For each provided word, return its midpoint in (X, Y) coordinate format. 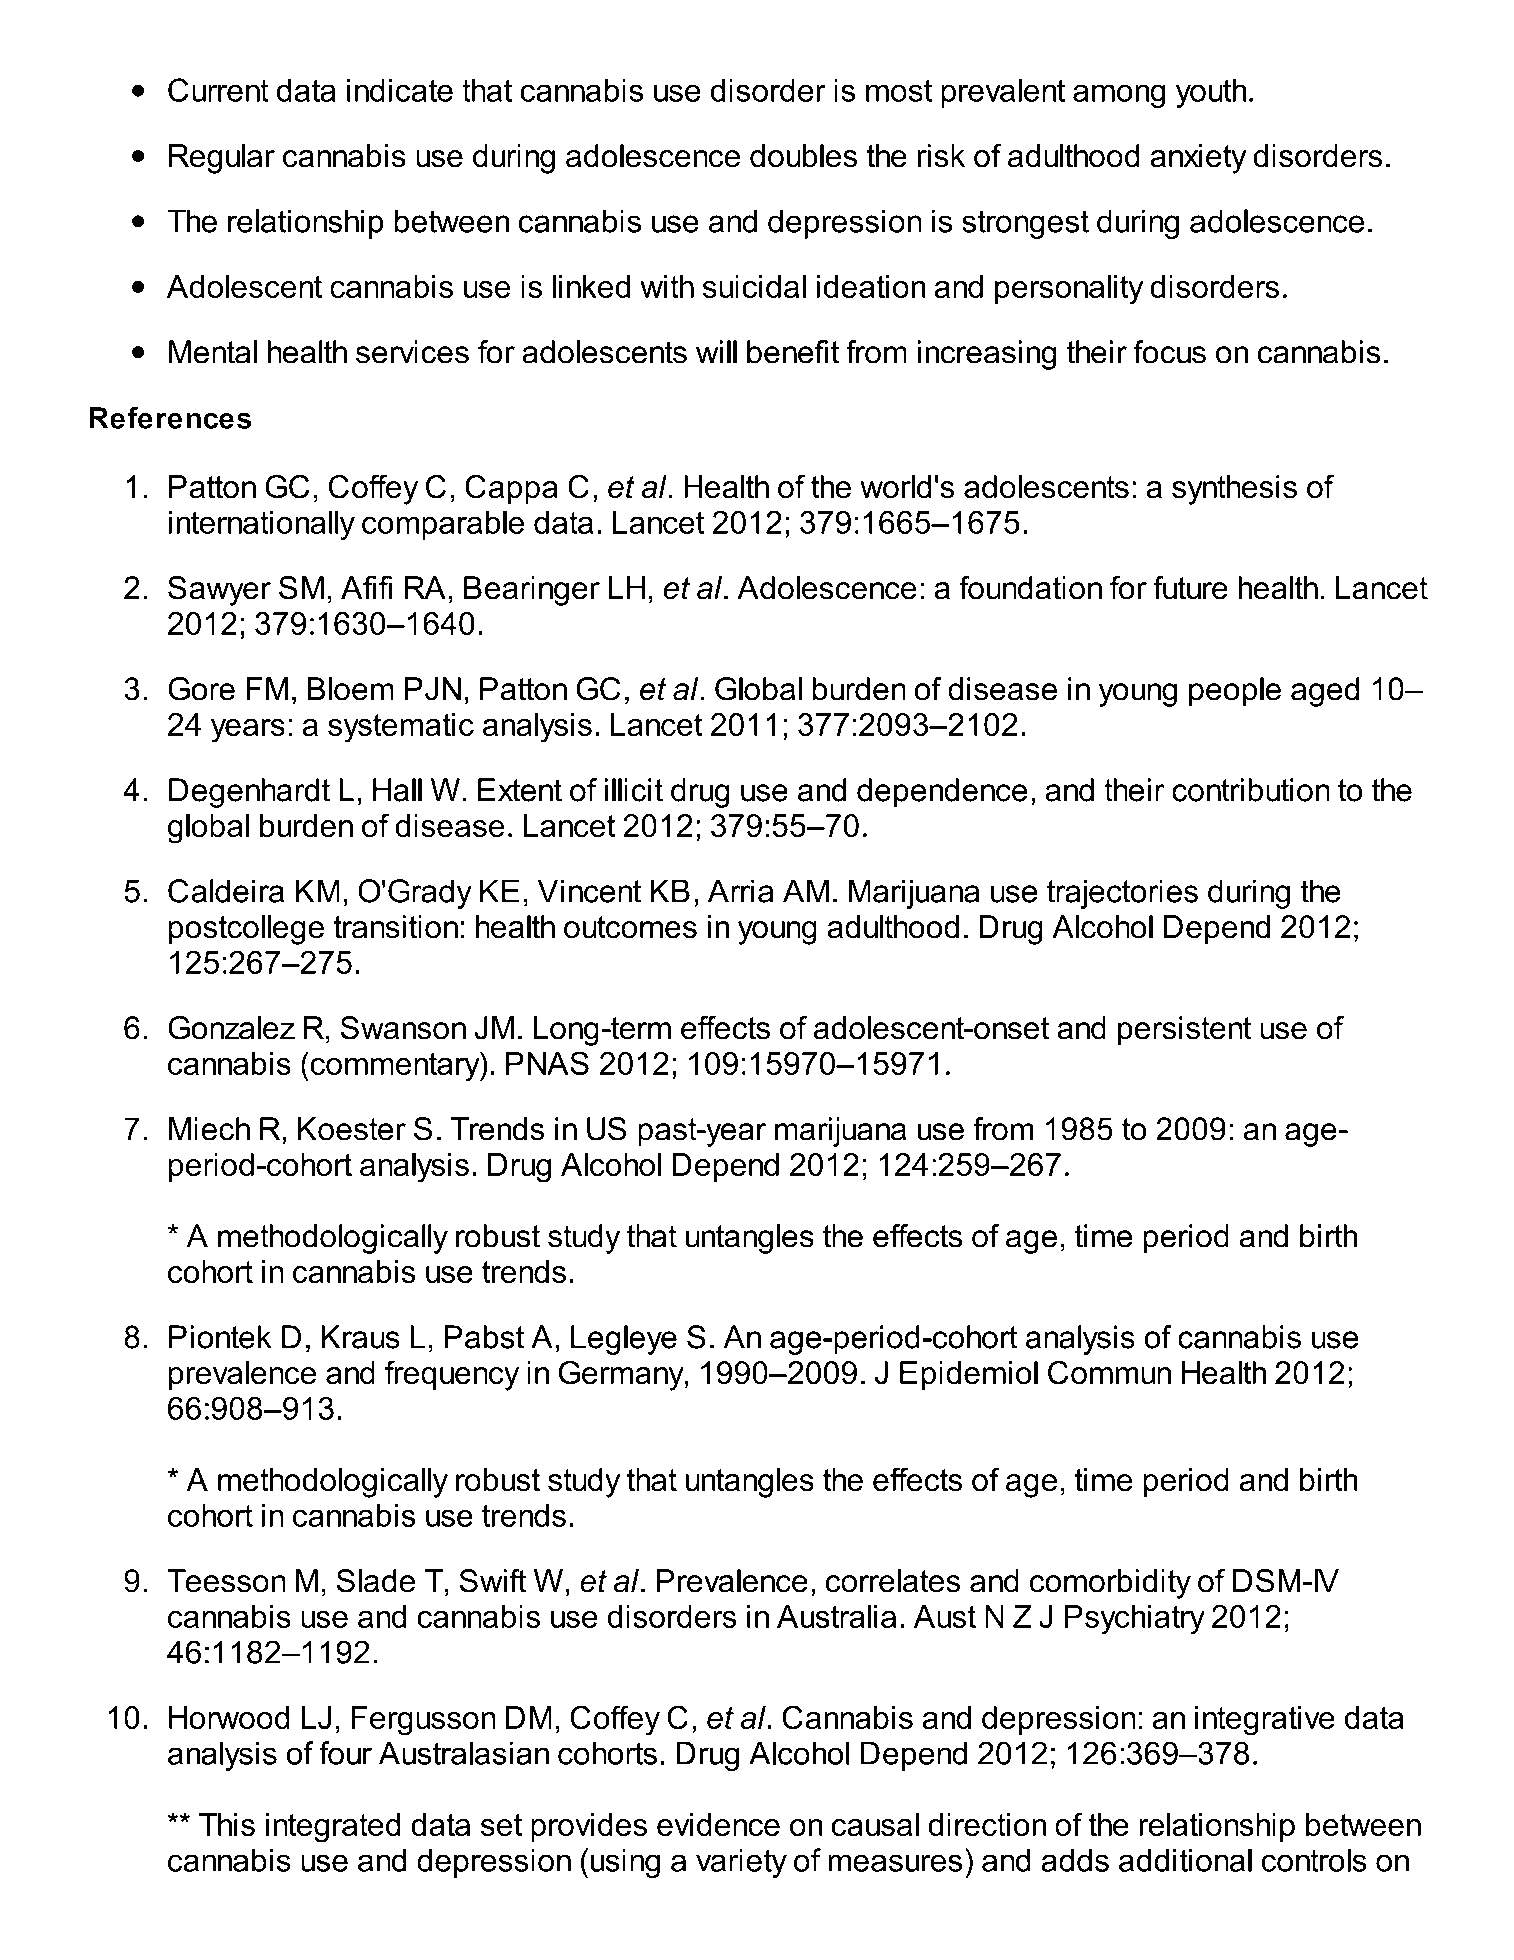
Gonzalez (231, 1028)
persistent (1185, 1031)
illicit (634, 790)
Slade (375, 1581)
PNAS (547, 1063)
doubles (803, 156)
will (716, 352)
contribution (1251, 790)
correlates (893, 1581)
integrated (333, 1828)
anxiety (1198, 159)
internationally (262, 525)
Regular (222, 159)
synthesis (1234, 490)
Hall (397, 790)
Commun (1109, 1372)
